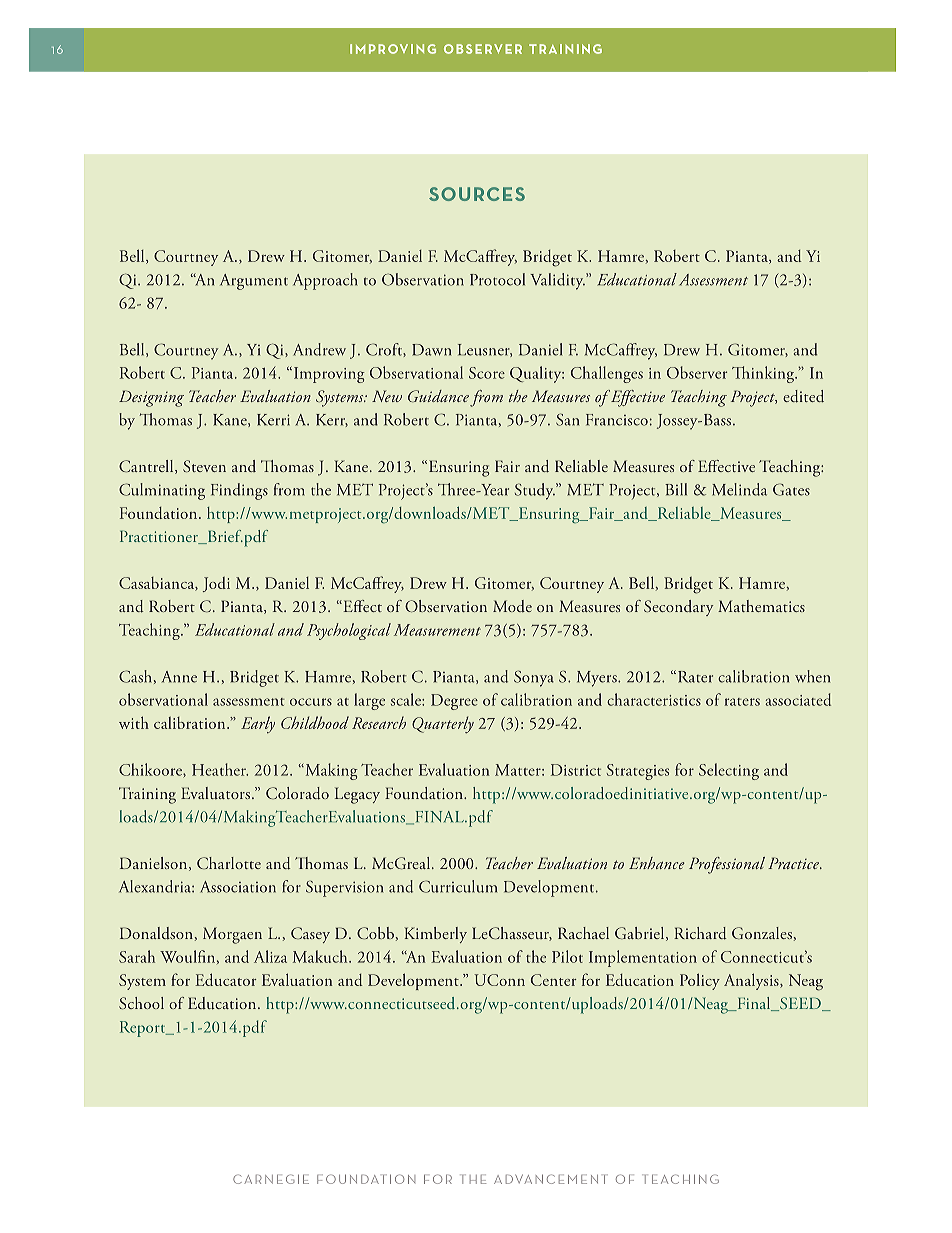 This document has height=1233, width=952. I want to click on Validity, so click(557, 281).
